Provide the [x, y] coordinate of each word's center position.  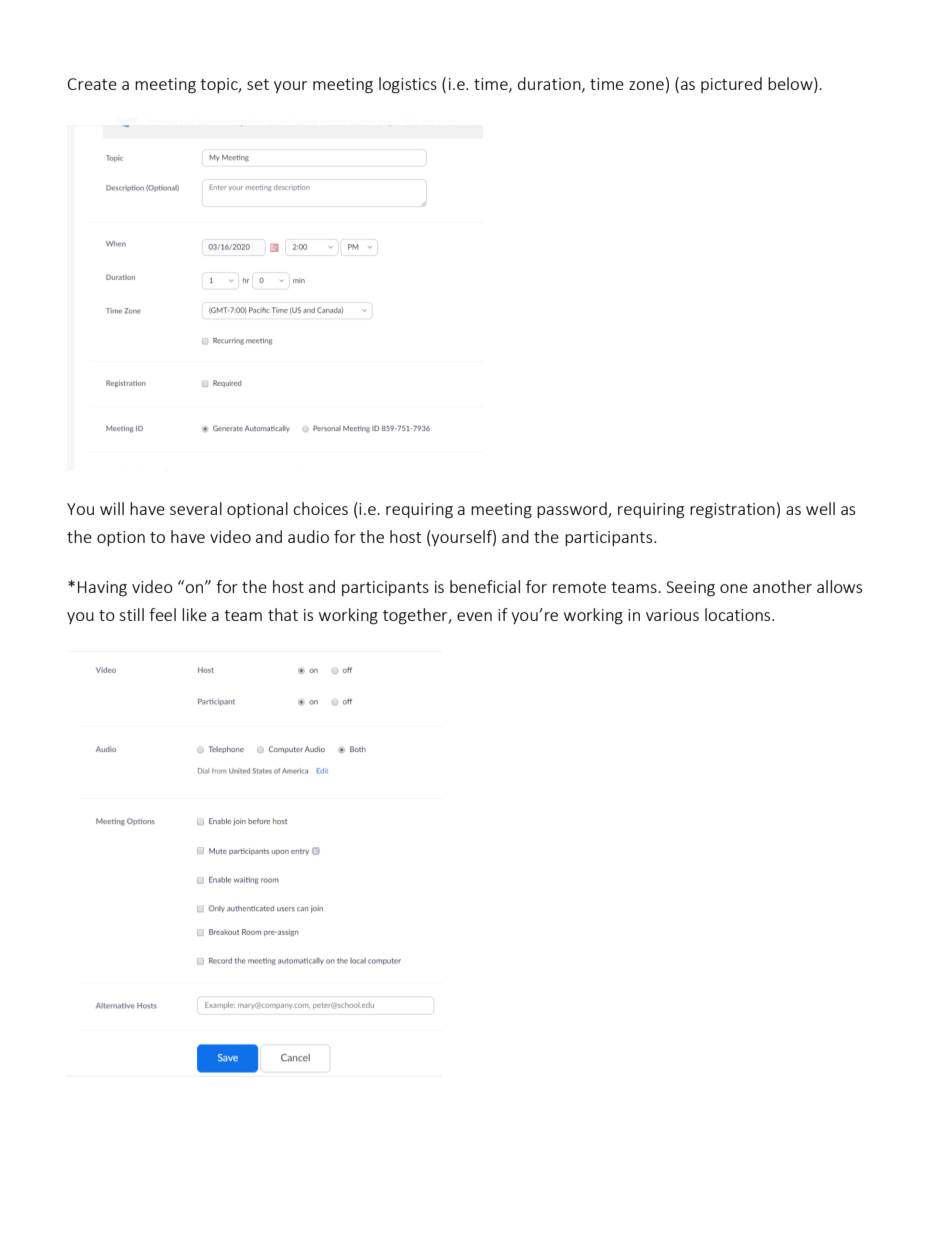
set [258, 84]
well [820, 508]
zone [646, 85]
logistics [408, 85]
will [112, 508]
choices [320, 508]
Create [92, 84]
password [573, 510]
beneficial [485, 586]
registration [732, 511]
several [196, 508]
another [782, 586]
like [194, 614]
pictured [731, 85]
